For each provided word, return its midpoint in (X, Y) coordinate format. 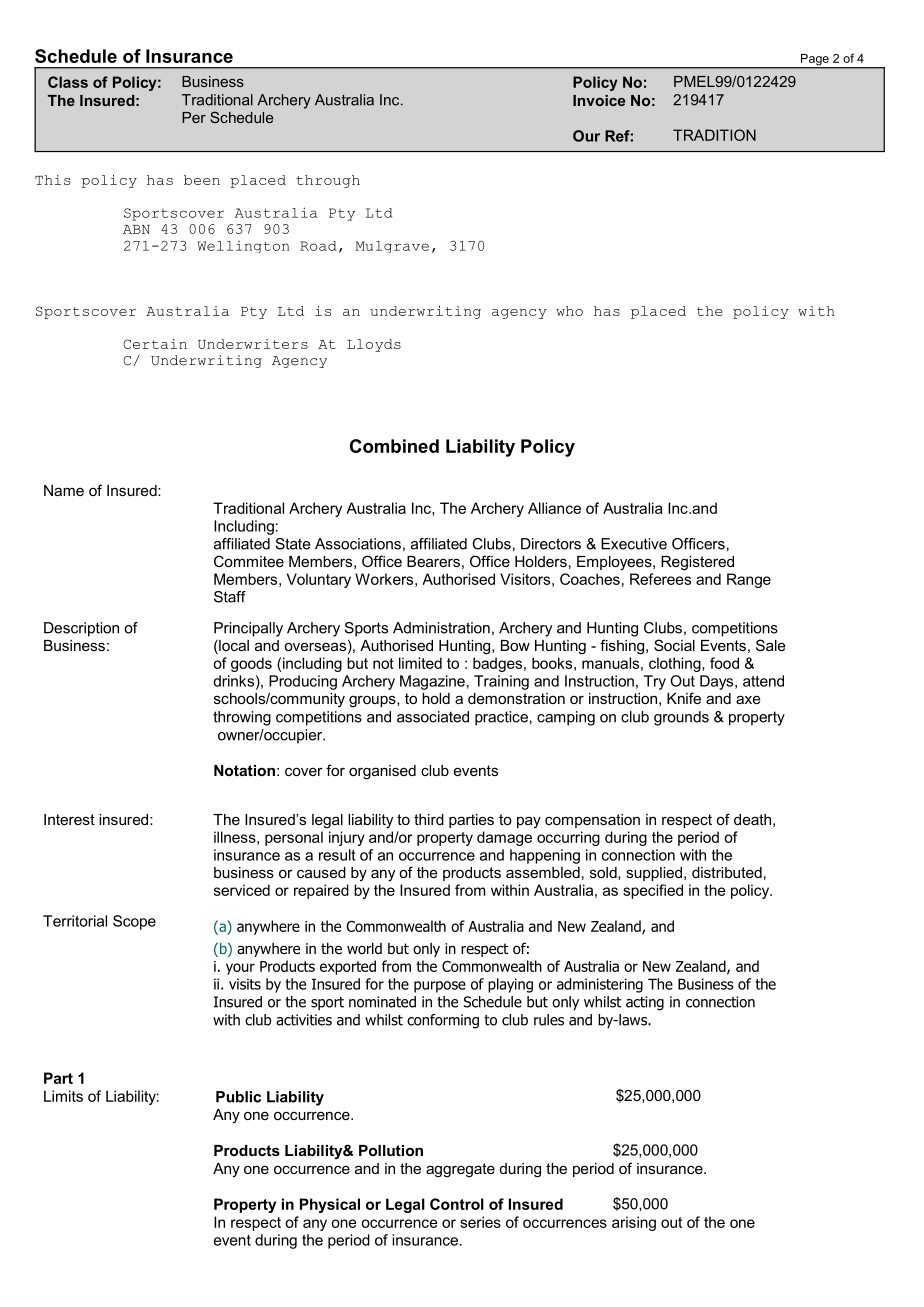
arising (634, 1223)
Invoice (599, 100)
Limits (63, 1096)
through (328, 181)
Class (68, 82)
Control (457, 1204)
